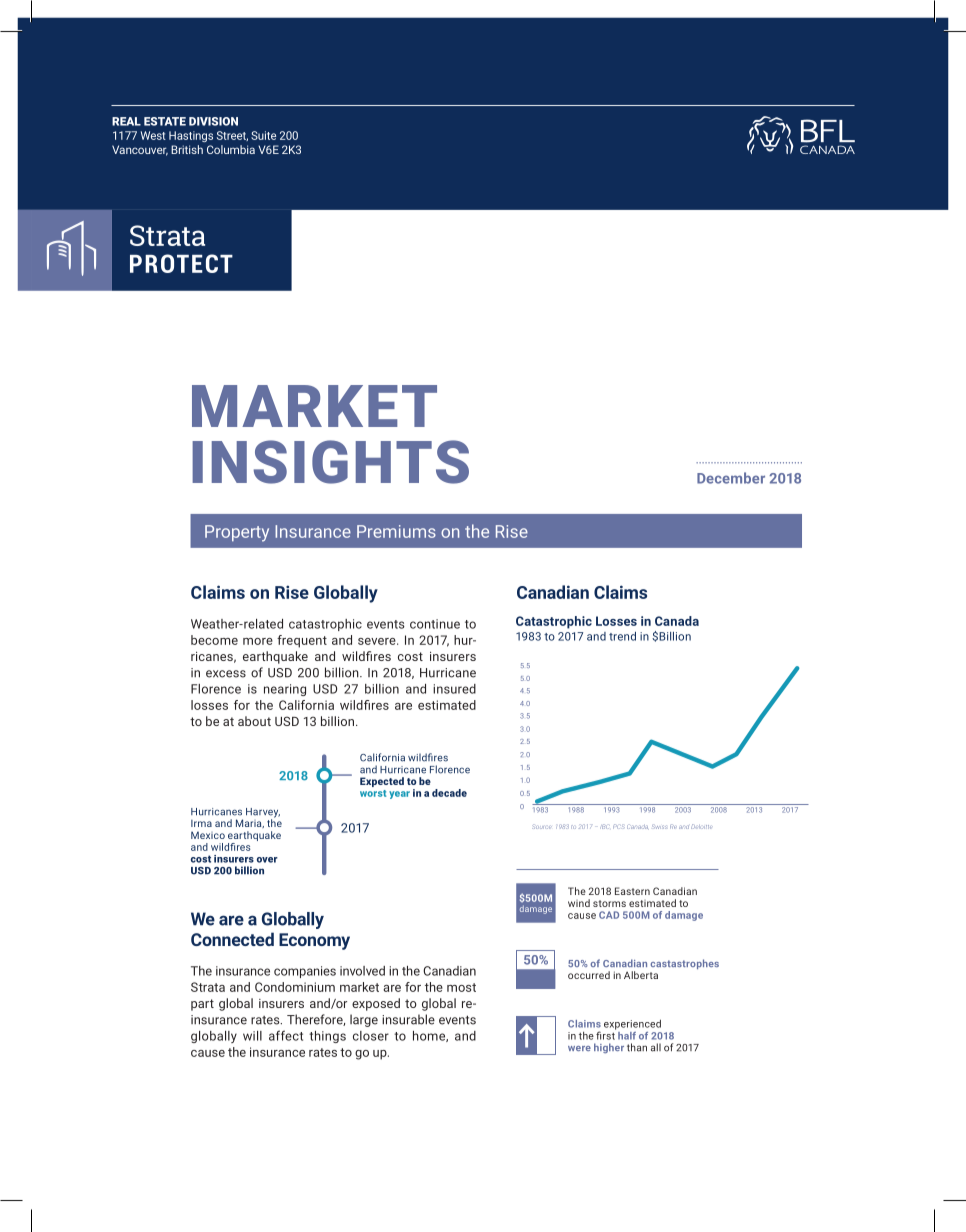 The height and width of the screenshot is (1232, 966). I want to click on Columbia, so click(231, 149).
